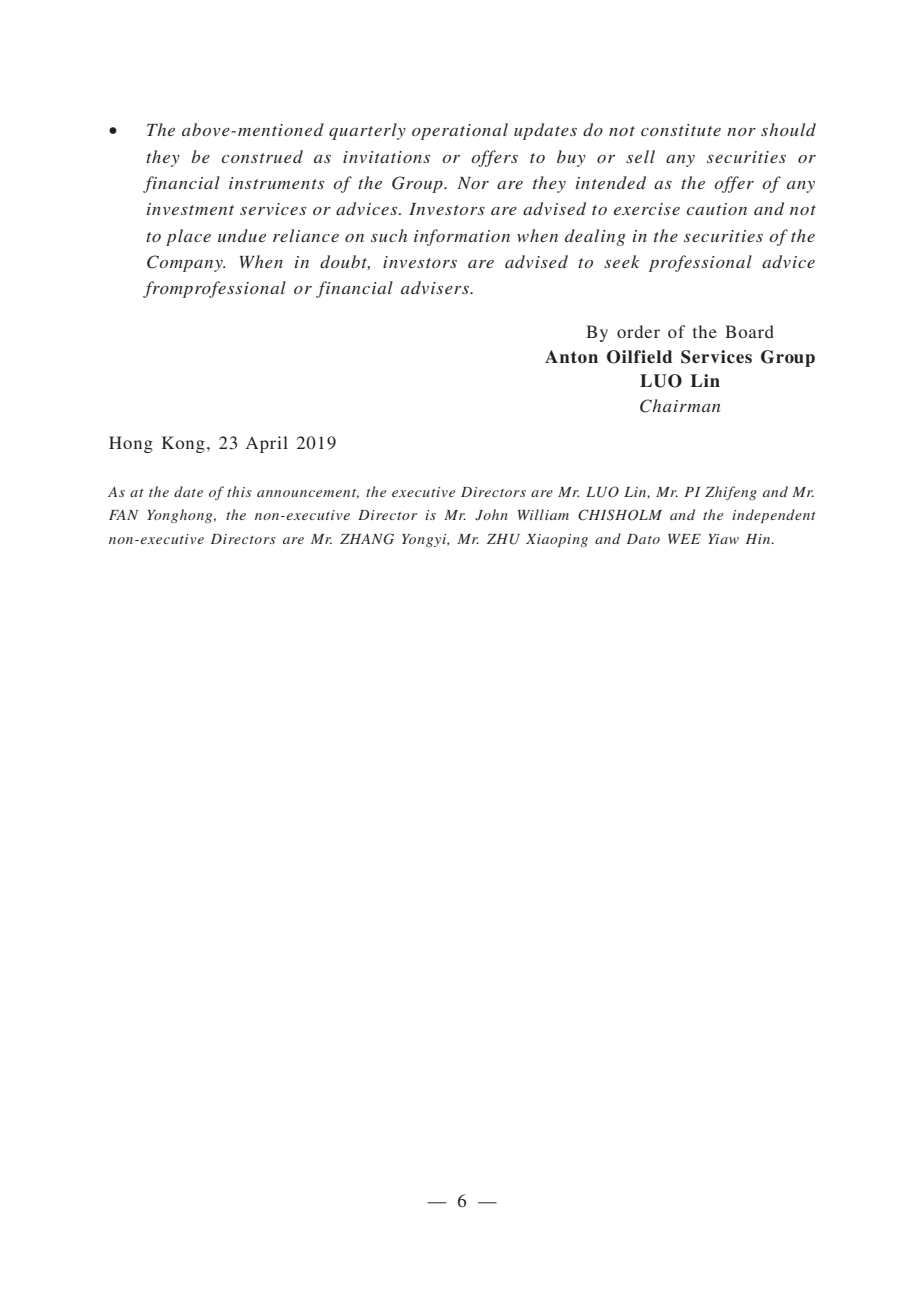 This image has height=1308, width=924. Describe the element at coordinates (183, 444) in the image. I see `Kong` at that location.
